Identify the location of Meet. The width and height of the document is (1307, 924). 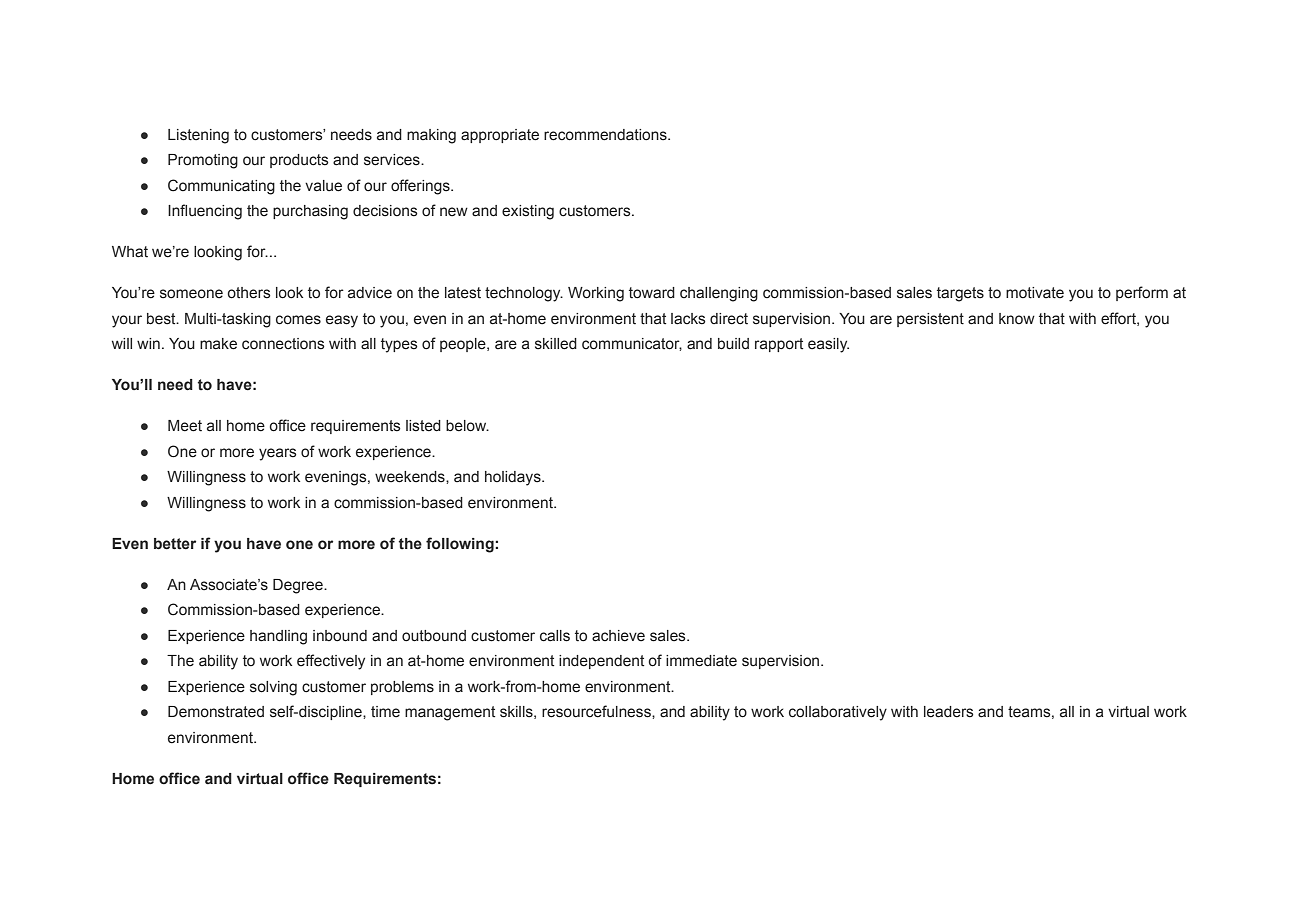
(185, 426).
